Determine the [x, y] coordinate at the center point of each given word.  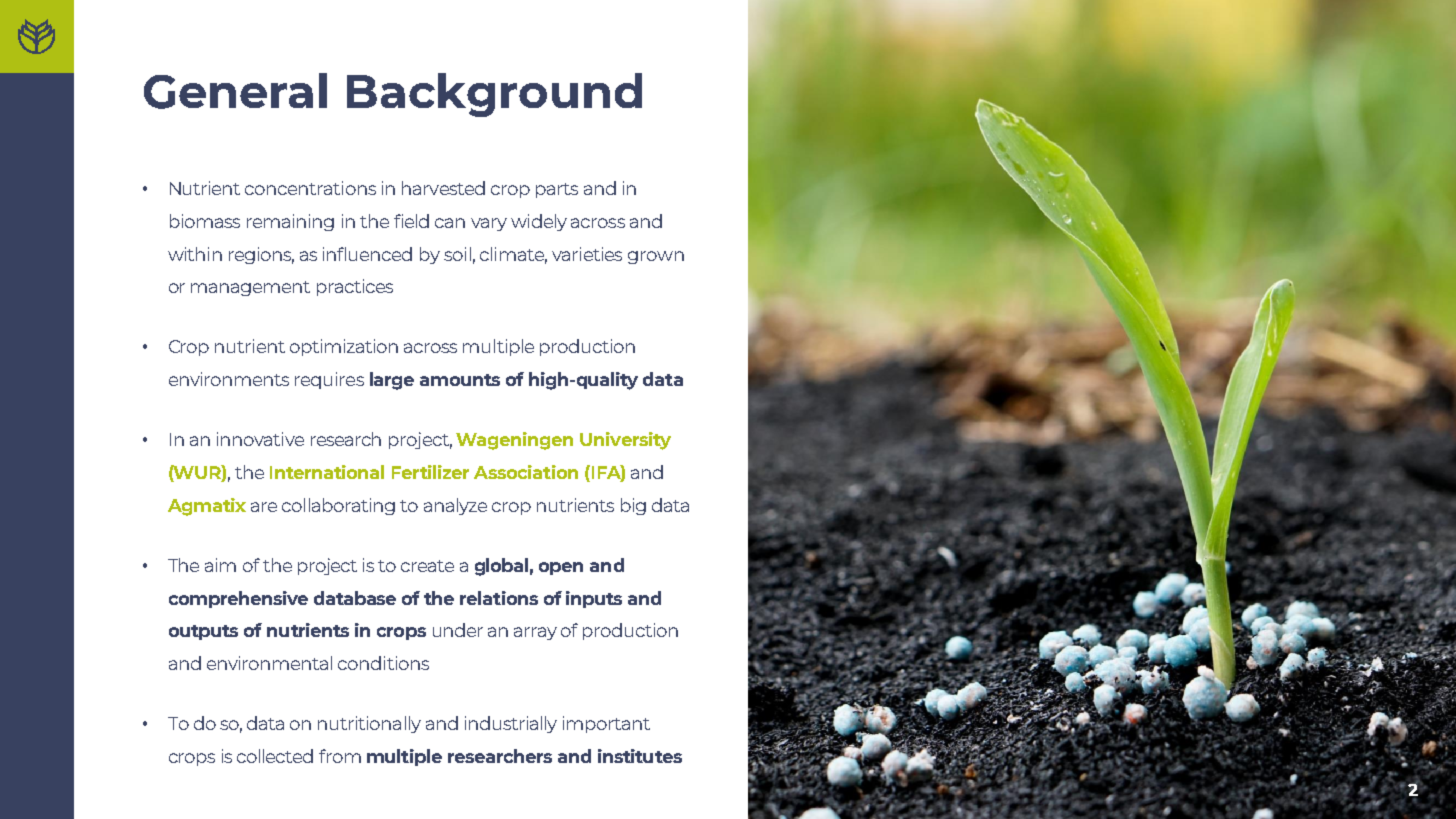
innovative [260, 439]
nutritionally [369, 724]
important [606, 724]
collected [275, 756]
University [625, 441]
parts [557, 190]
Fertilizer [430, 472]
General [235, 91]
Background [494, 95]
